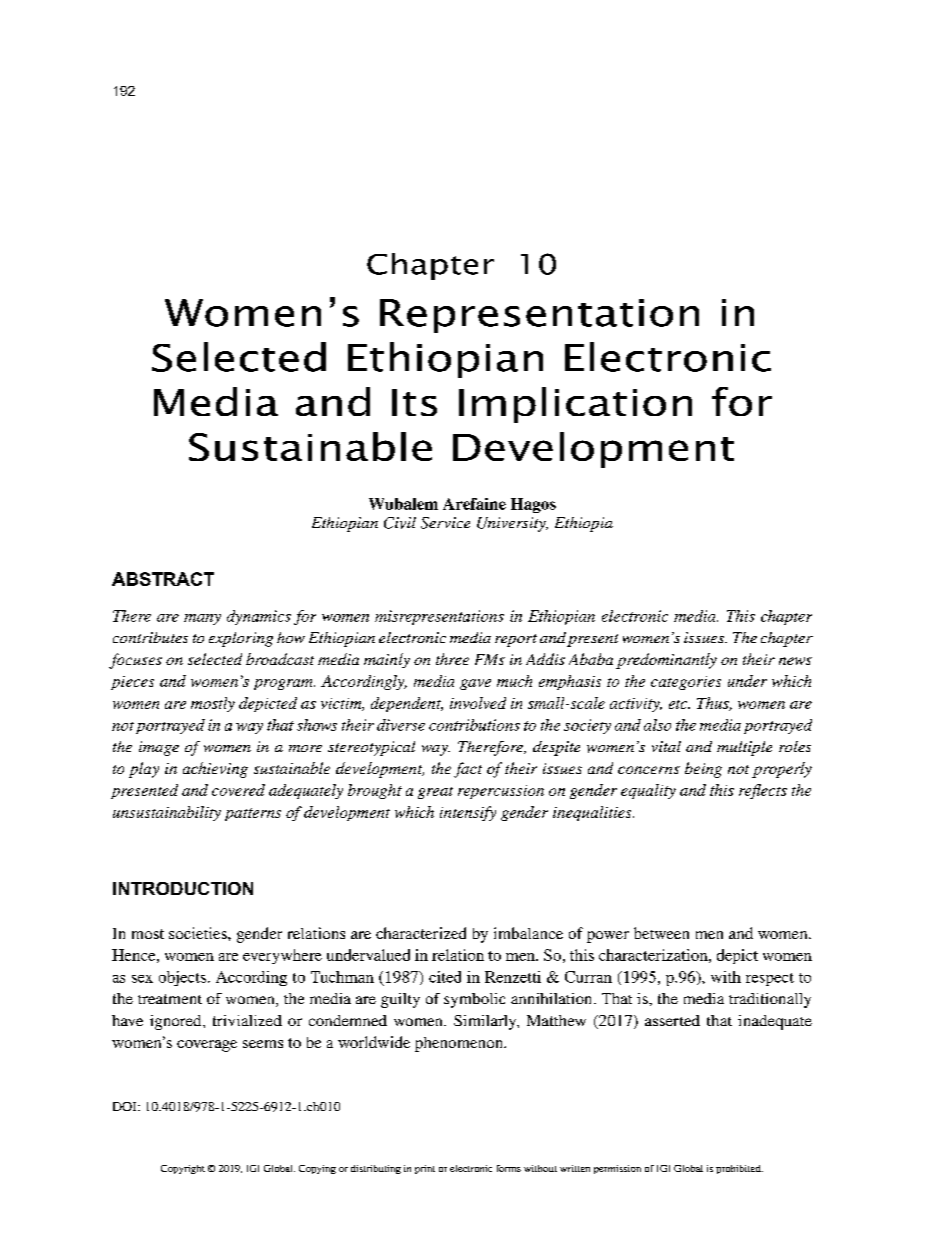  What do you see at coordinates (739, 1169) in the image?
I see `prohibited` at bounding box center [739, 1169].
